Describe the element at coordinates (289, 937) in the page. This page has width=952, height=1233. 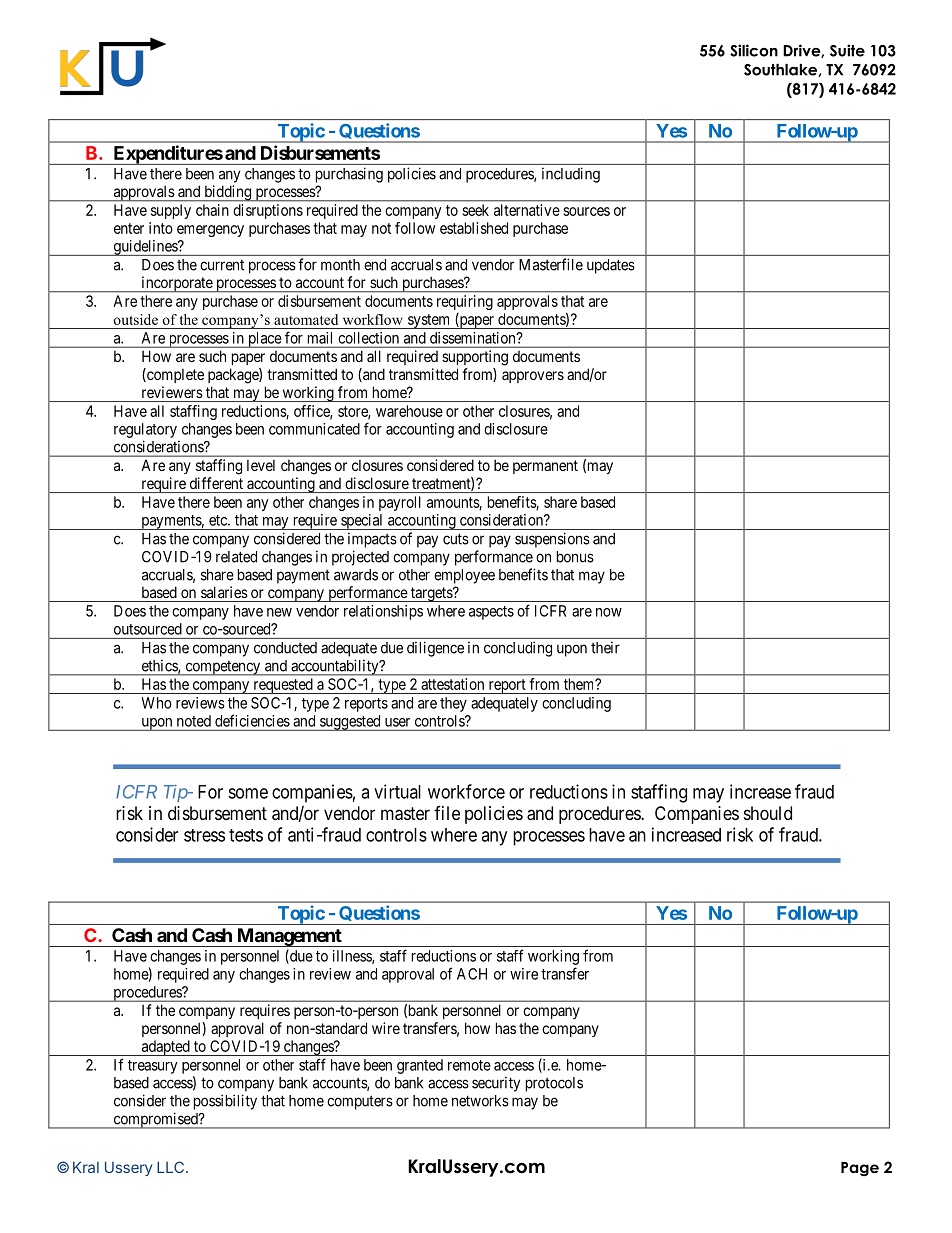
I see `Management` at that location.
